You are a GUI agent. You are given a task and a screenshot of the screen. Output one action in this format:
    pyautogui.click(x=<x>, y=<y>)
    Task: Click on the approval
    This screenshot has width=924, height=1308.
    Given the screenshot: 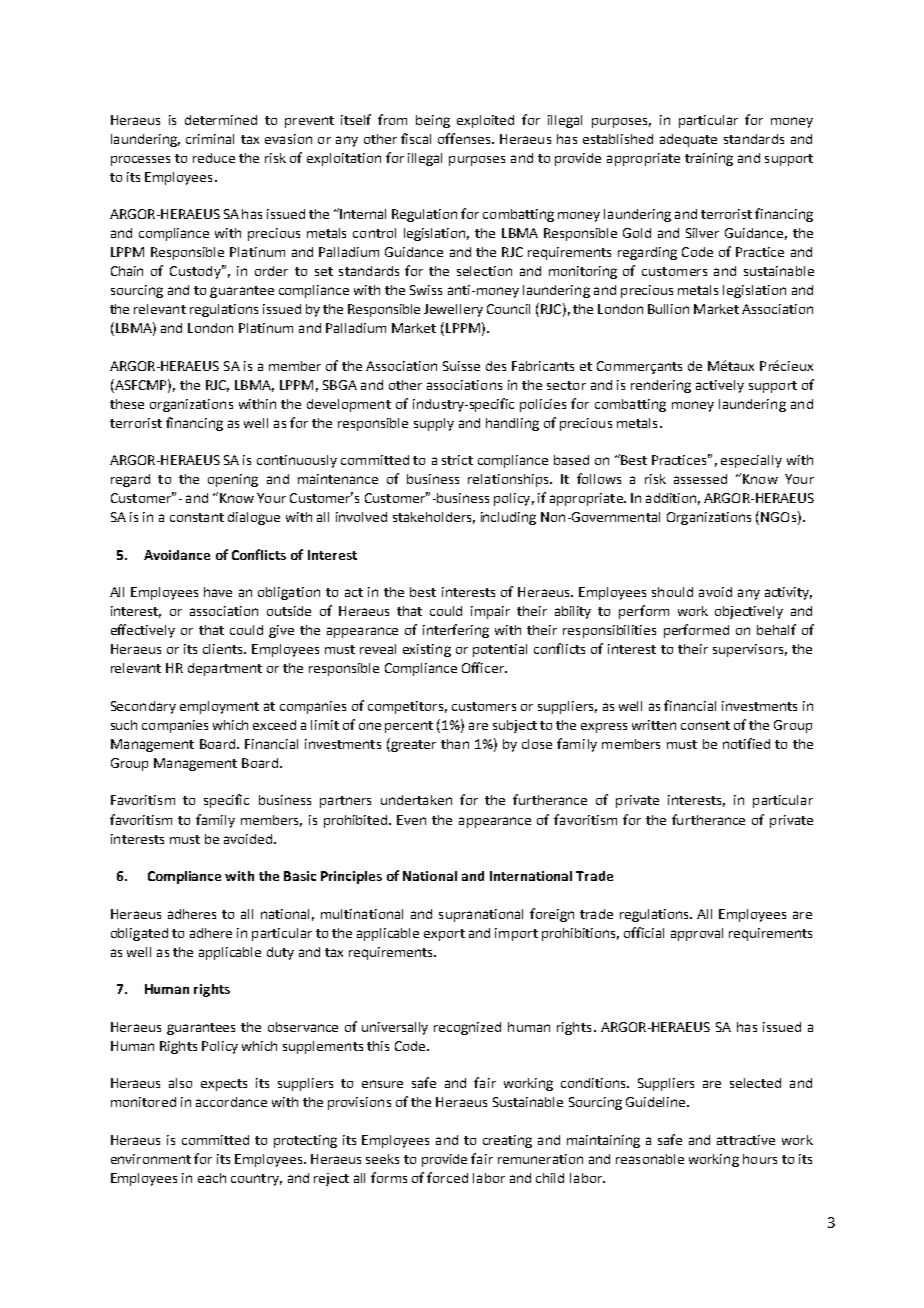 What is the action you would take?
    pyautogui.click(x=697, y=934)
